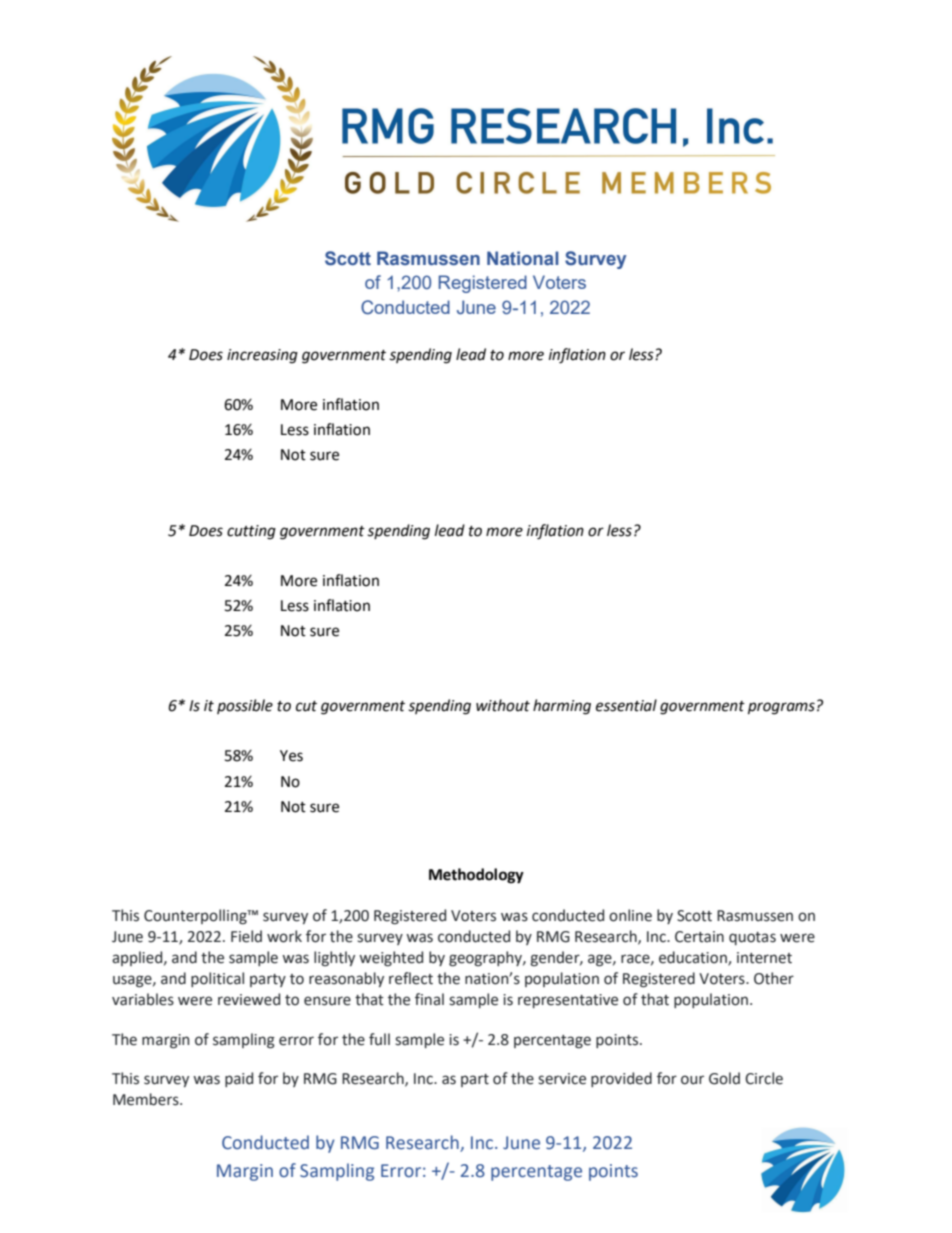  Describe the element at coordinates (626, 705) in the document. I see `essential` at that location.
